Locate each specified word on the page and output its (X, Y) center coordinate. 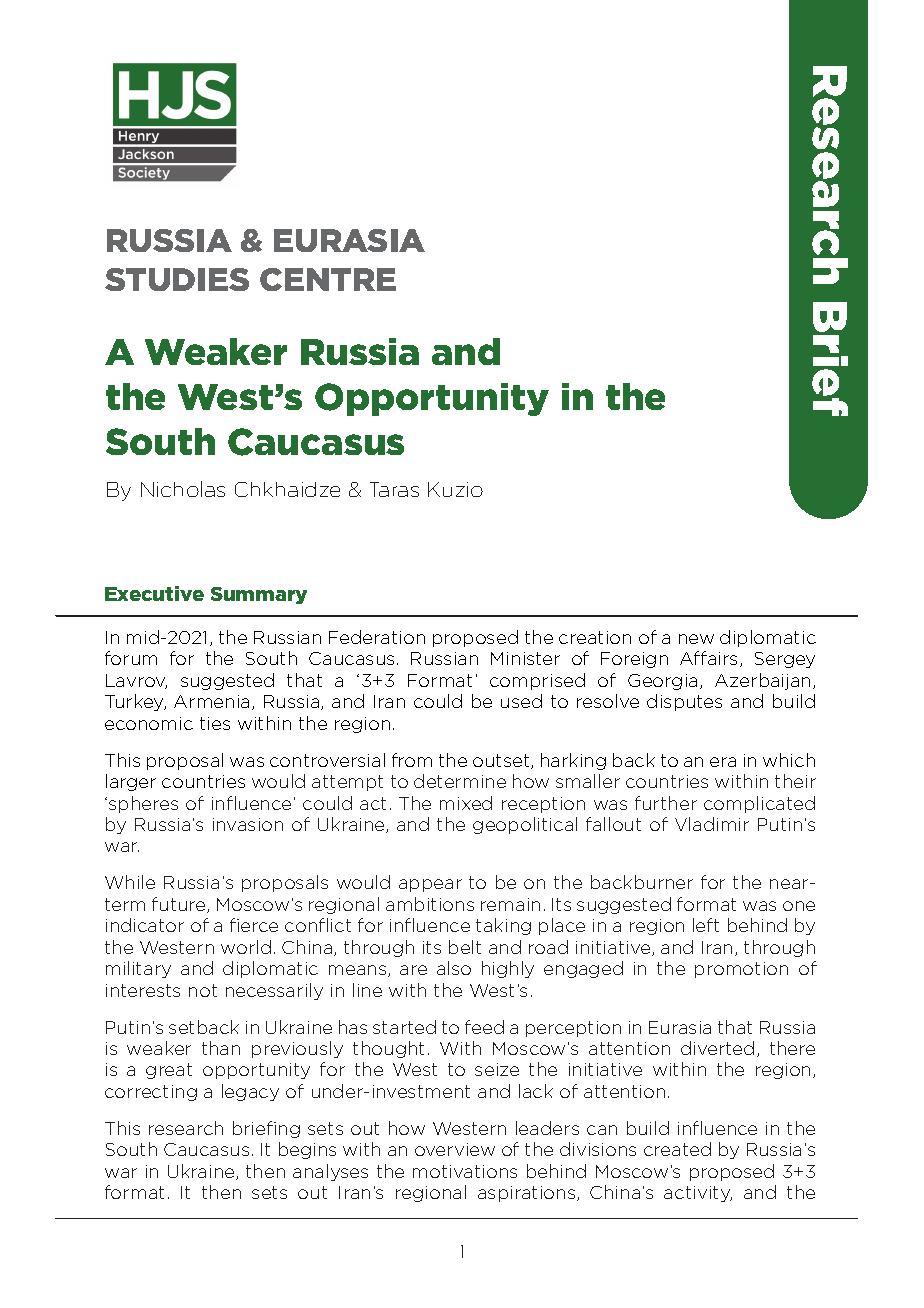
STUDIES (177, 279)
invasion (248, 824)
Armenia (211, 701)
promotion (741, 970)
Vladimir (712, 824)
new (696, 639)
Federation (377, 637)
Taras (394, 489)
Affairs (708, 658)
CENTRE (328, 279)
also (454, 968)
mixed (466, 803)
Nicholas (183, 489)
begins (307, 1150)
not (203, 990)
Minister (525, 658)
